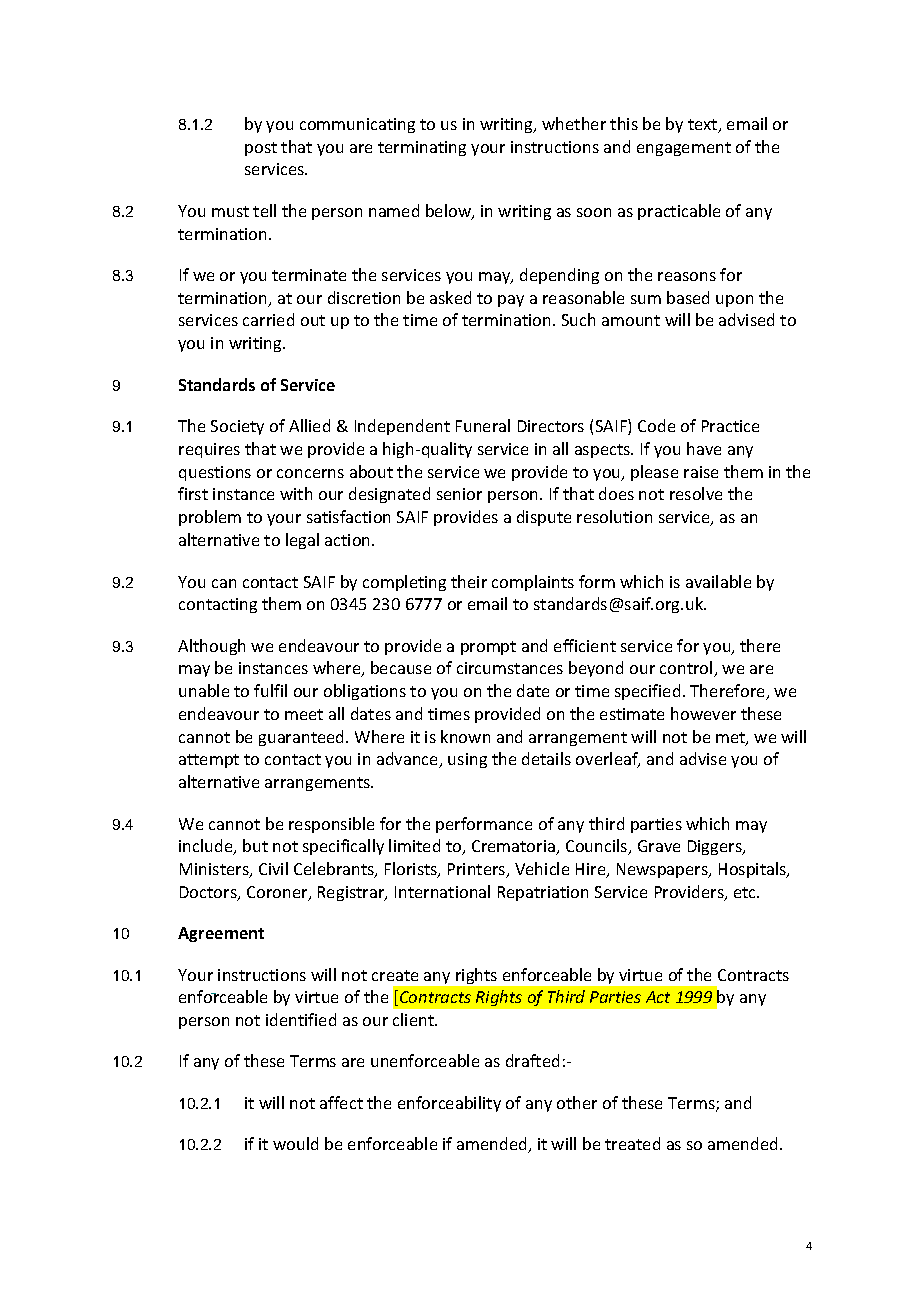 This screenshot has width=924, height=1308. What do you see at coordinates (442, 891) in the screenshot?
I see `International` at bounding box center [442, 891].
